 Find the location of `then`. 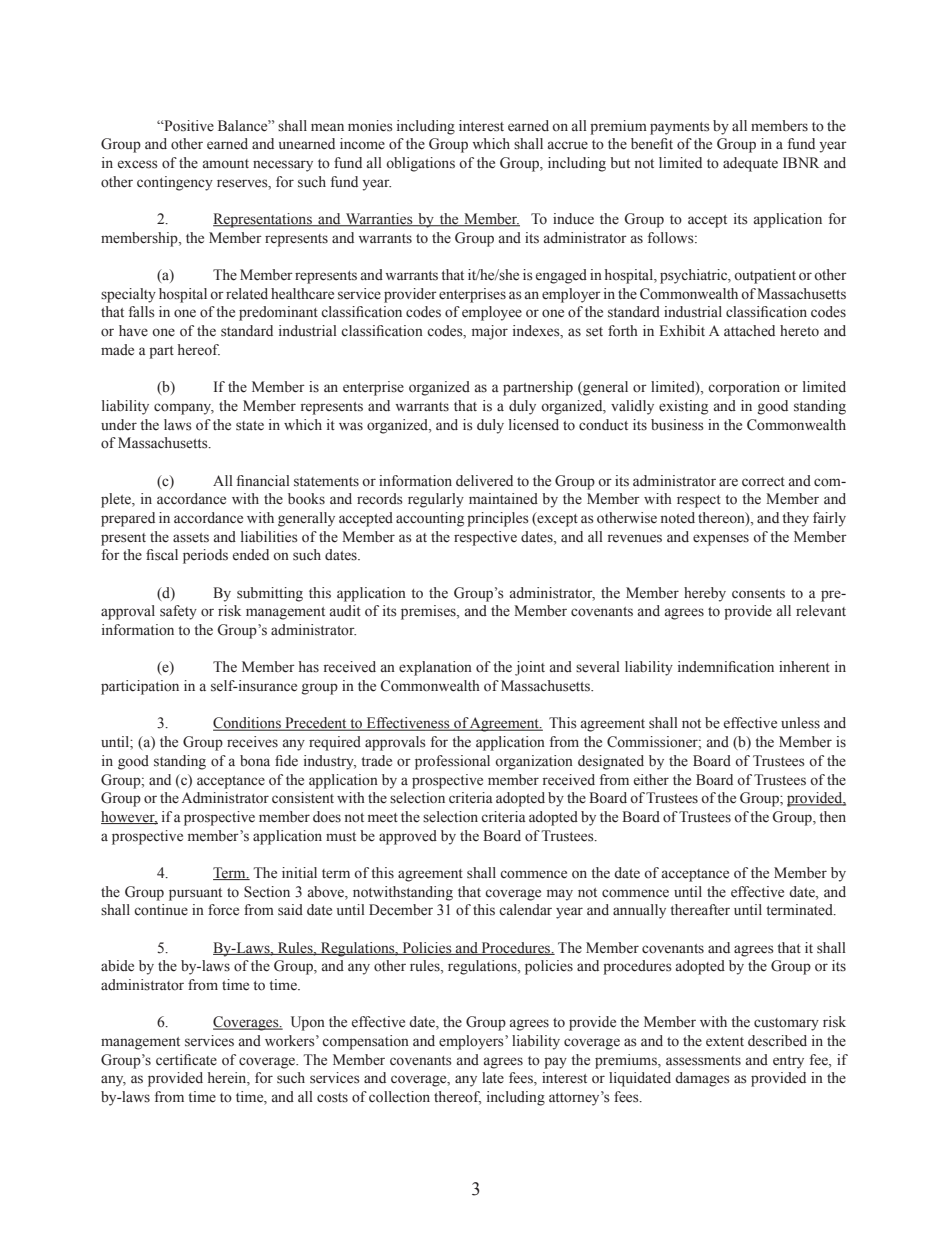

then is located at coordinates (832, 816).
